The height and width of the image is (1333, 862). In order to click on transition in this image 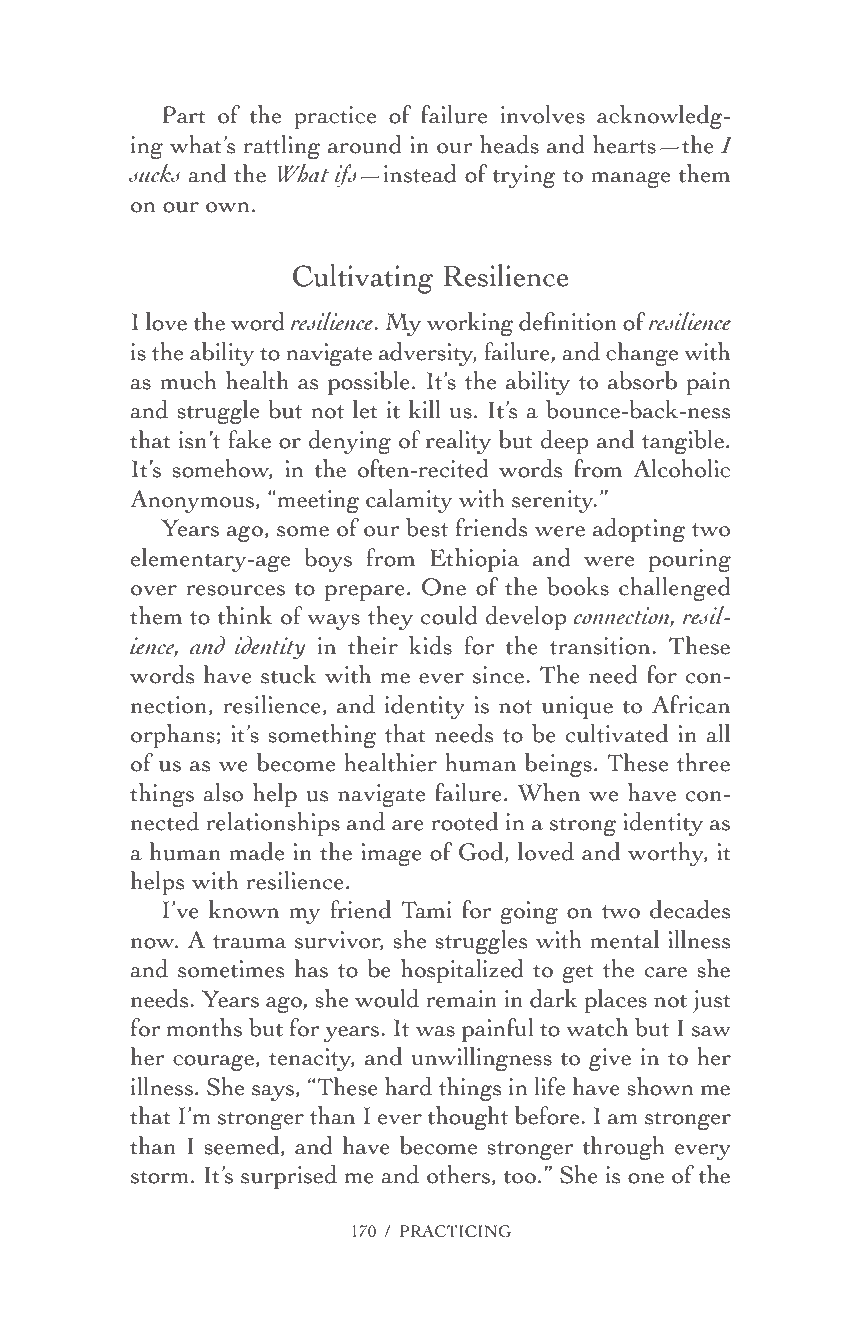, I will do `click(601, 646)`.
